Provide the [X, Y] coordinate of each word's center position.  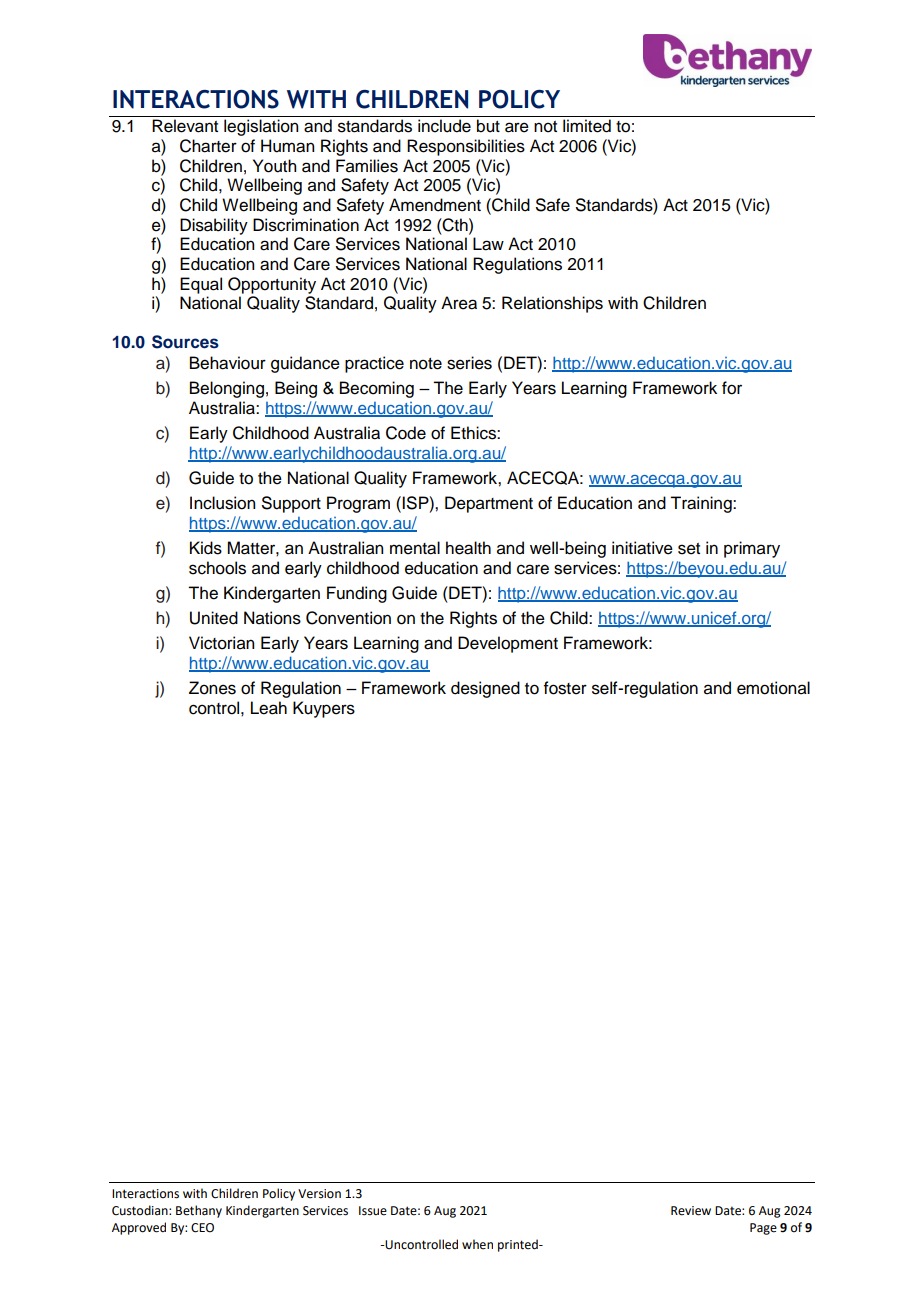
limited [587, 126]
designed [485, 689]
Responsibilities [466, 147]
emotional [773, 688]
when [477, 1244]
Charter [208, 146]
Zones [212, 688]
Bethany [199, 1211]
